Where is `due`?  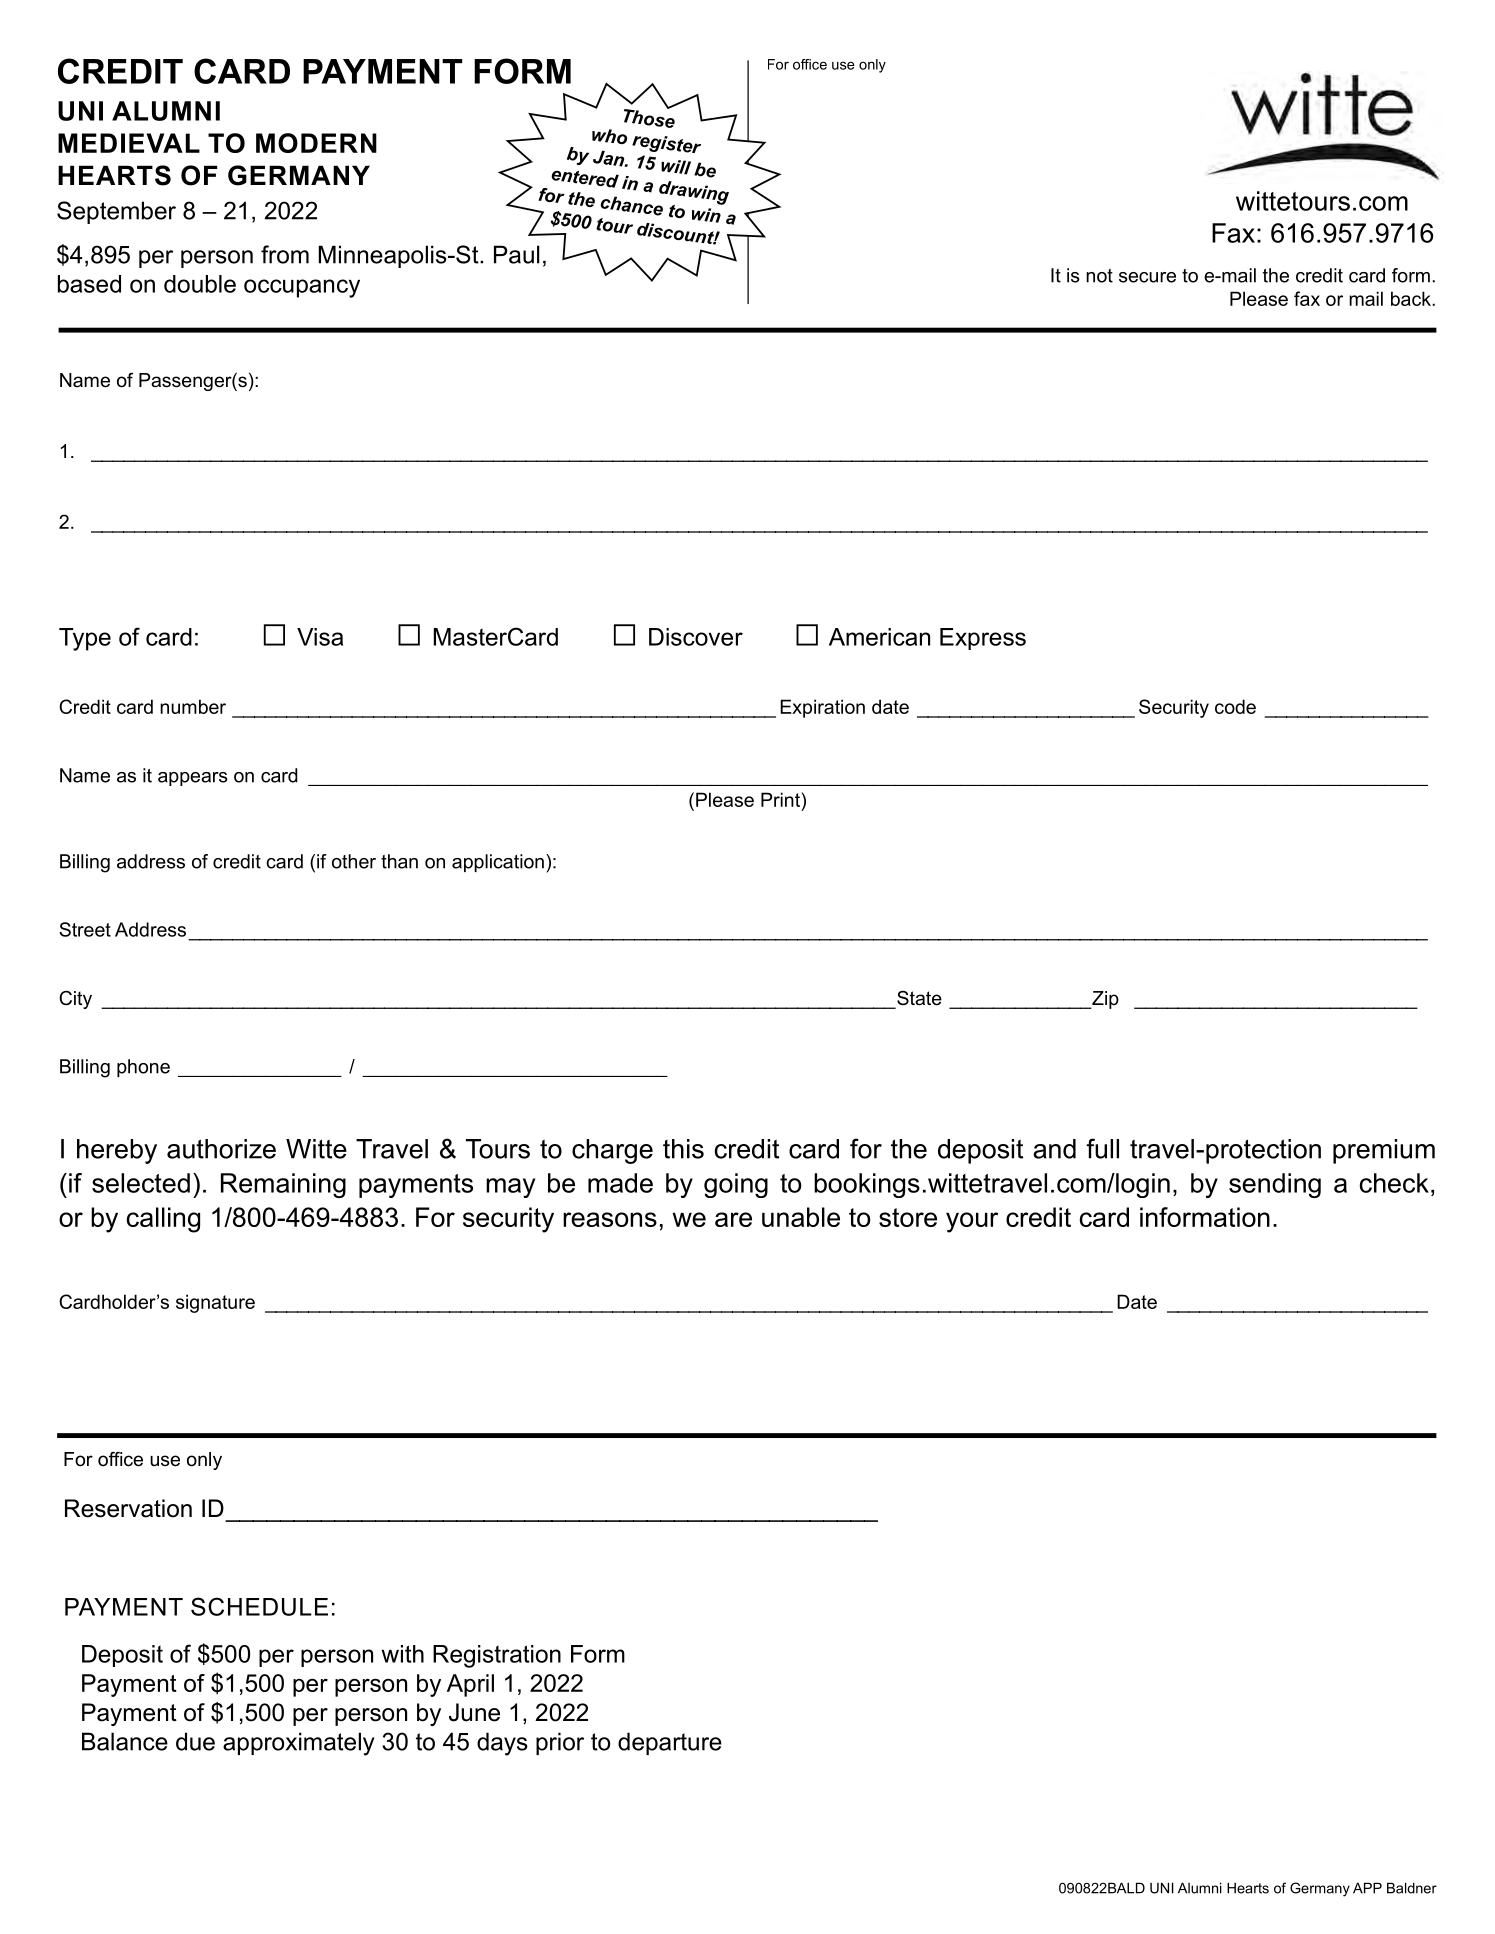
due is located at coordinates (195, 1741).
